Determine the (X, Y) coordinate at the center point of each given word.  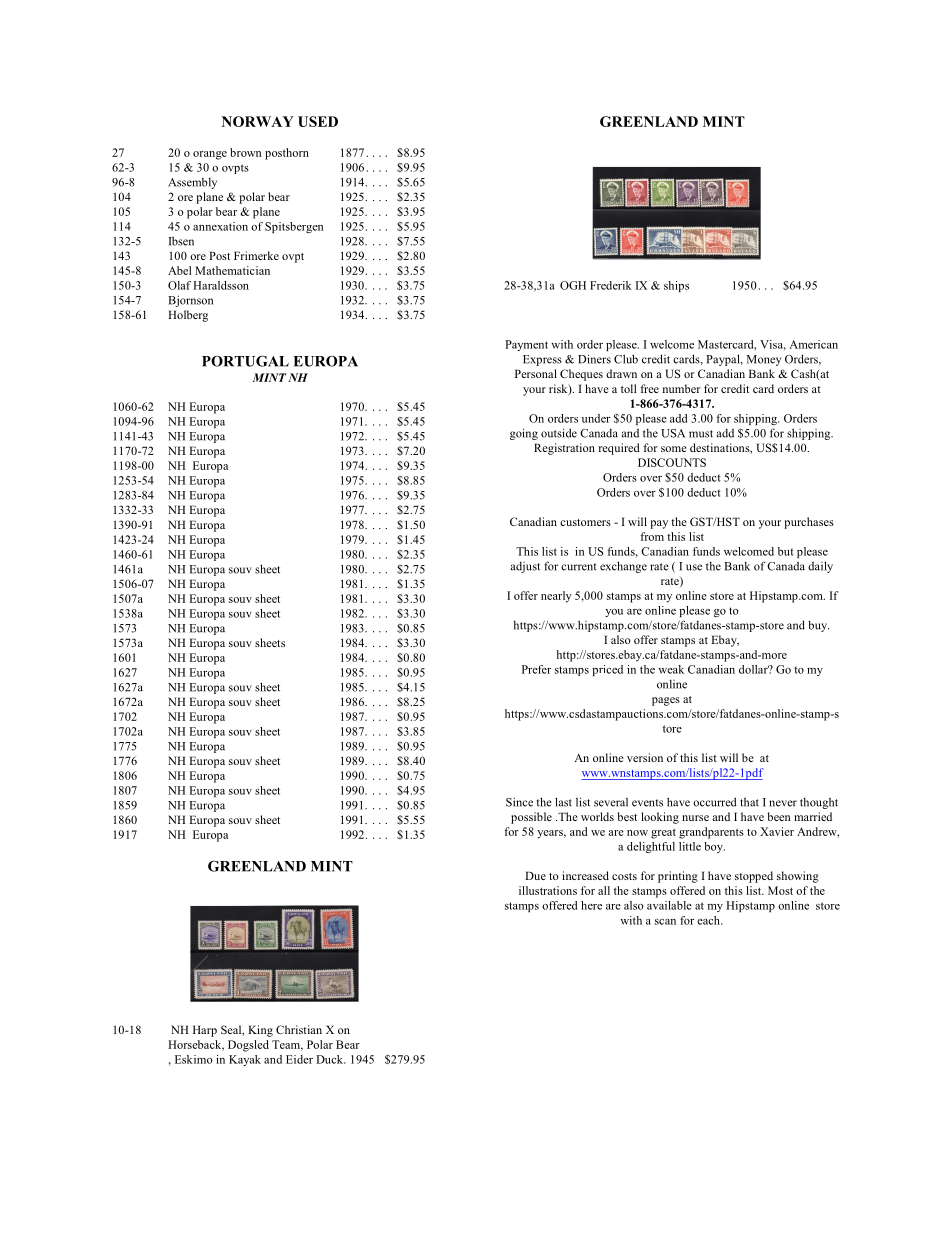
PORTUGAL (245, 361)
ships (676, 286)
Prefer (536, 669)
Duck (331, 1059)
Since (519, 802)
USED (318, 121)
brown (245, 152)
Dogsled (248, 1046)
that (749, 802)
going (524, 434)
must (701, 434)
